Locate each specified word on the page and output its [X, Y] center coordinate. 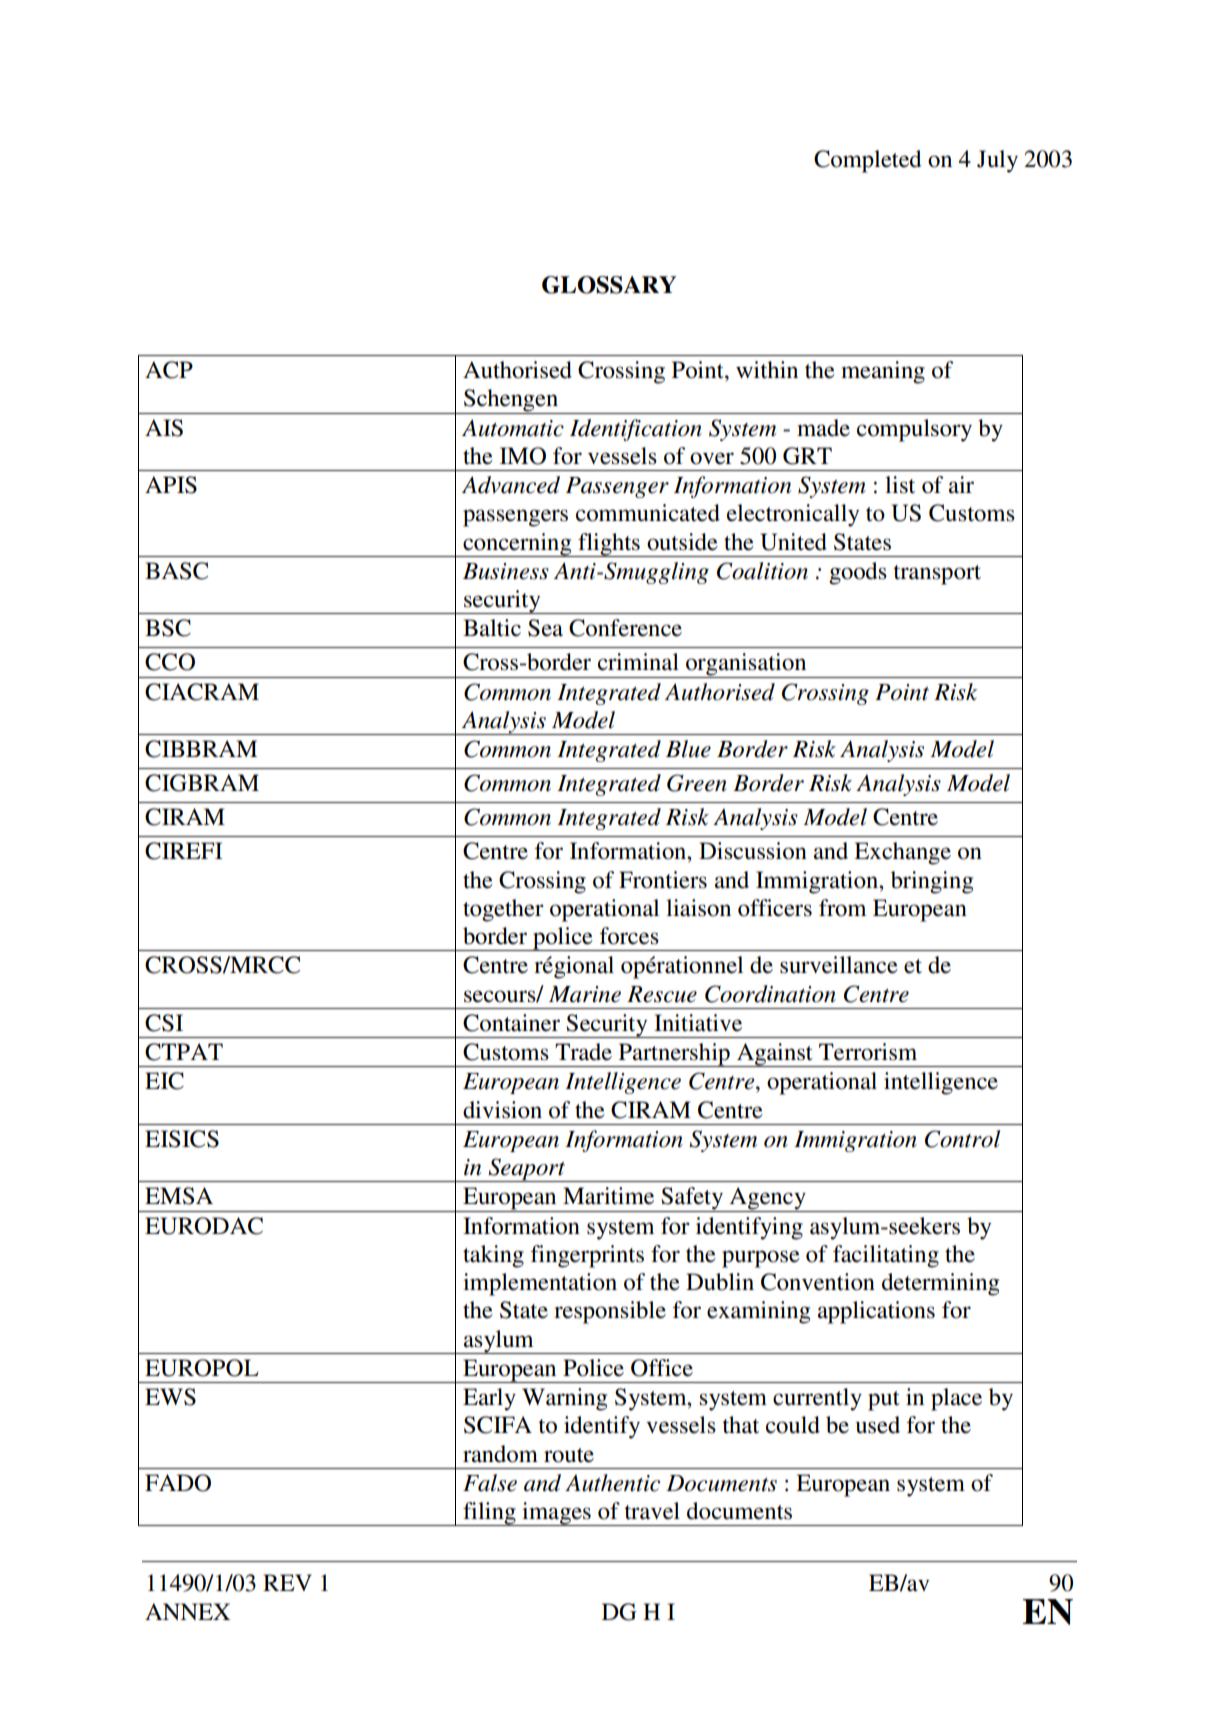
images [556, 1514]
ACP [169, 370]
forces [629, 936]
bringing [932, 882]
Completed [867, 161]
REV [287, 1582]
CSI [164, 1023]
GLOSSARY [609, 285]
